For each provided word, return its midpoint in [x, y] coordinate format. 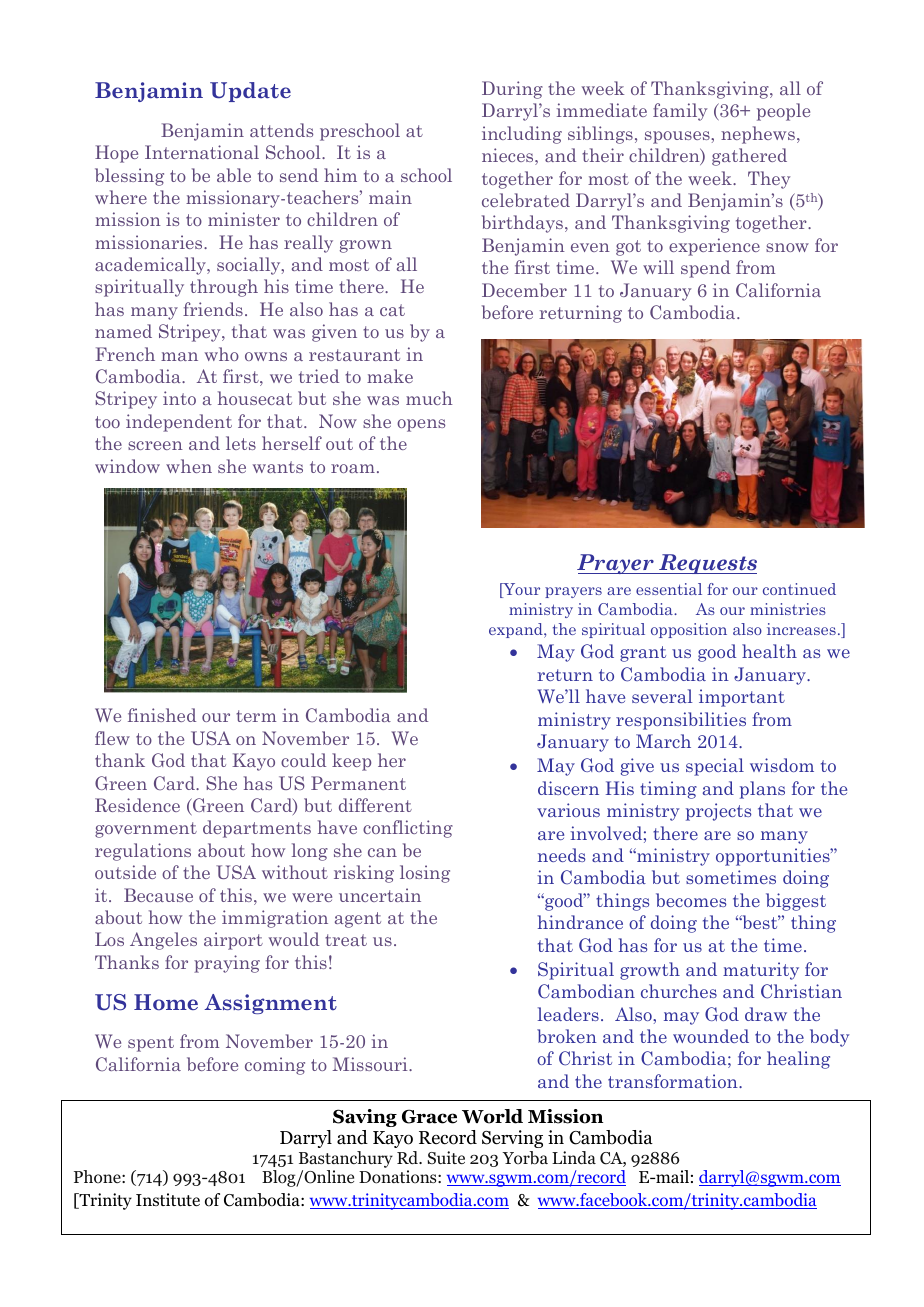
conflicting [408, 829]
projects [719, 812]
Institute [168, 1200]
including [522, 135]
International [202, 152]
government [146, 830]
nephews [758, 135]
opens [421, 425]
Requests [707, 564]
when [189, 466]
